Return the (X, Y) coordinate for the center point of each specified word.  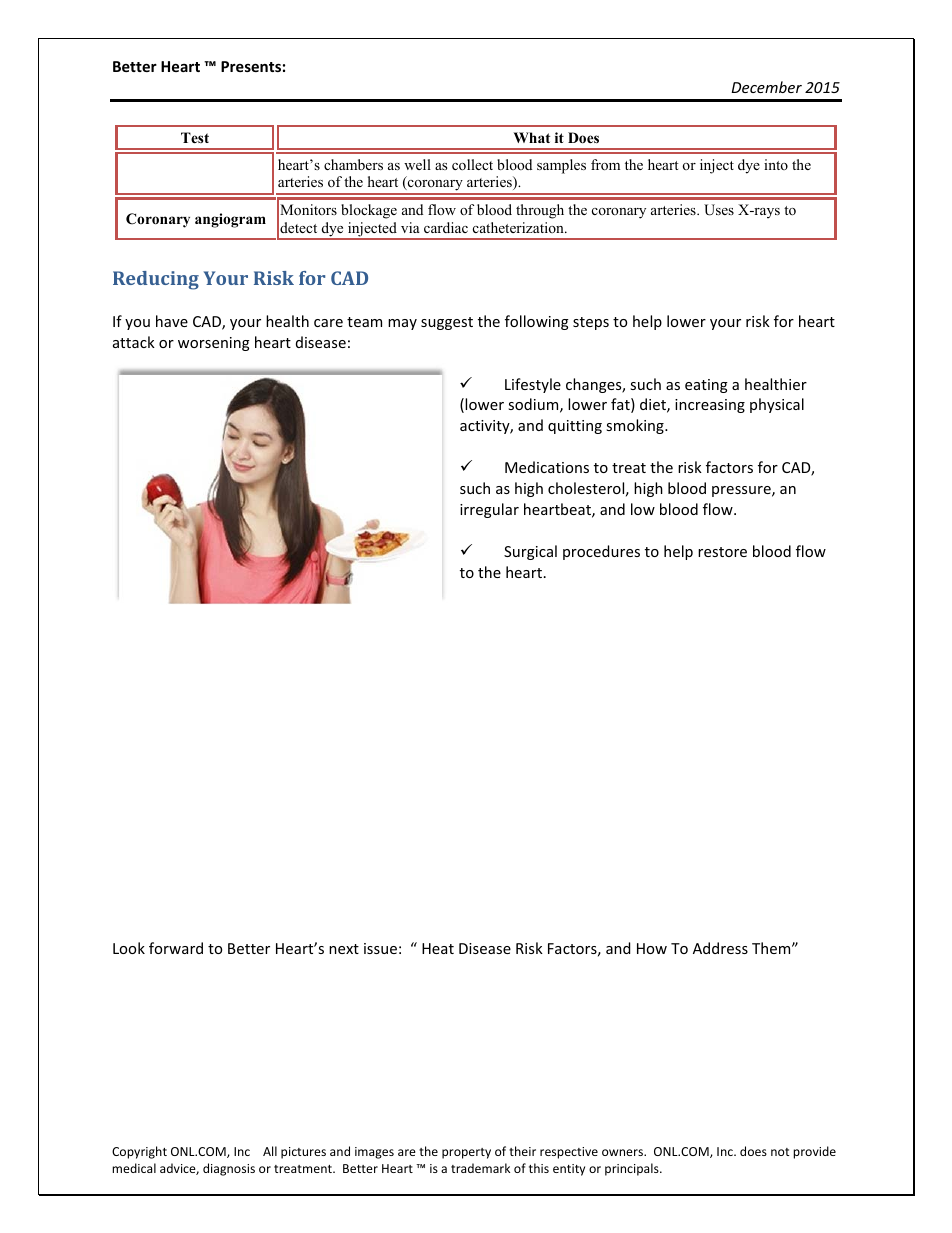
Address (720, 948)
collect (472, 164)
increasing (710, 406)
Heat (438, 948)
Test (195, 137)
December (766, 87)
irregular (489, 510)
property (466, 1153)
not (780, 1152)
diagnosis (229, 1169)
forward (176, 948)
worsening (214, 344)
